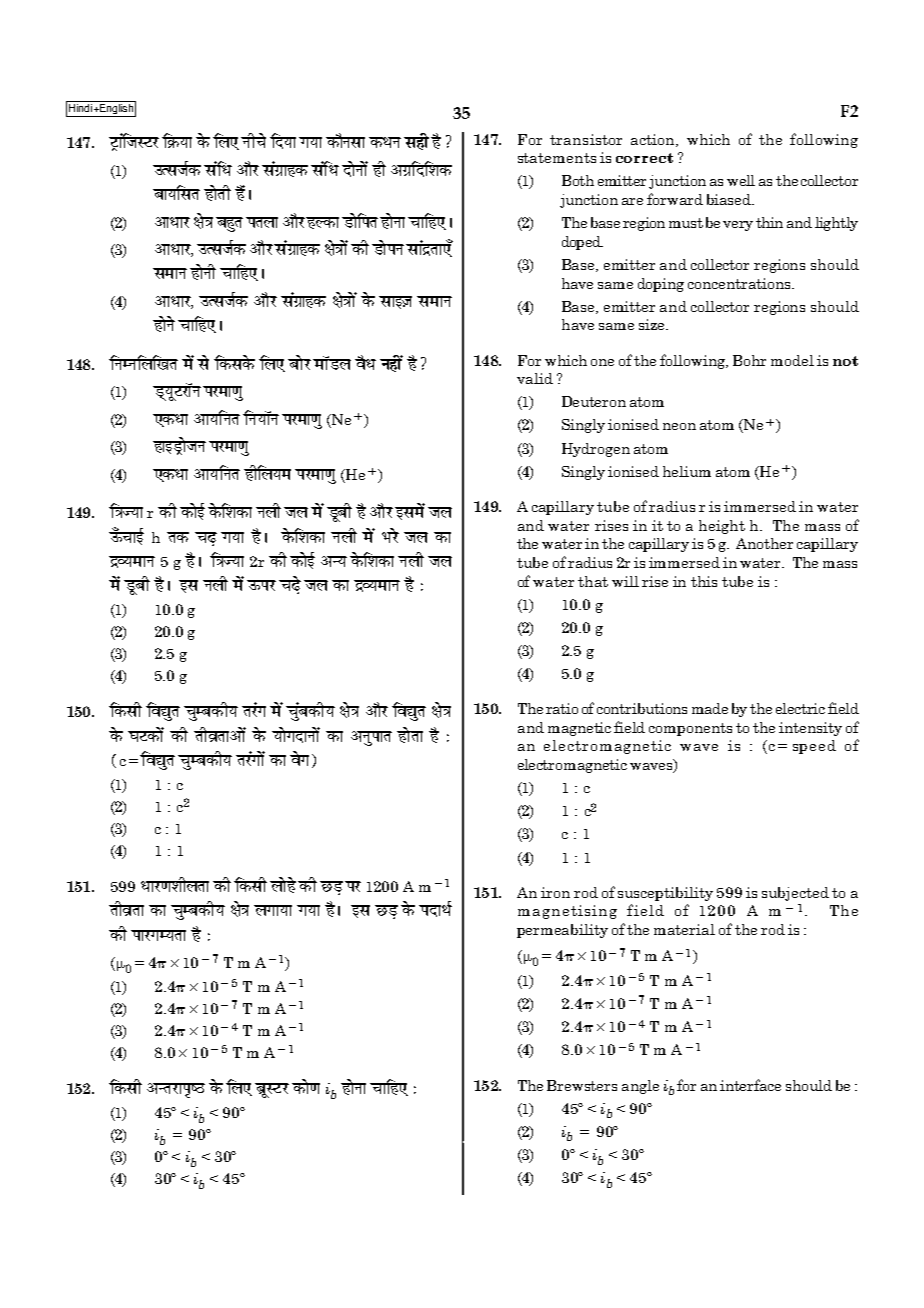 Image resolution: width=924 pixels, height=1308 pixels. I want to click on Another, so click(764, 543).
